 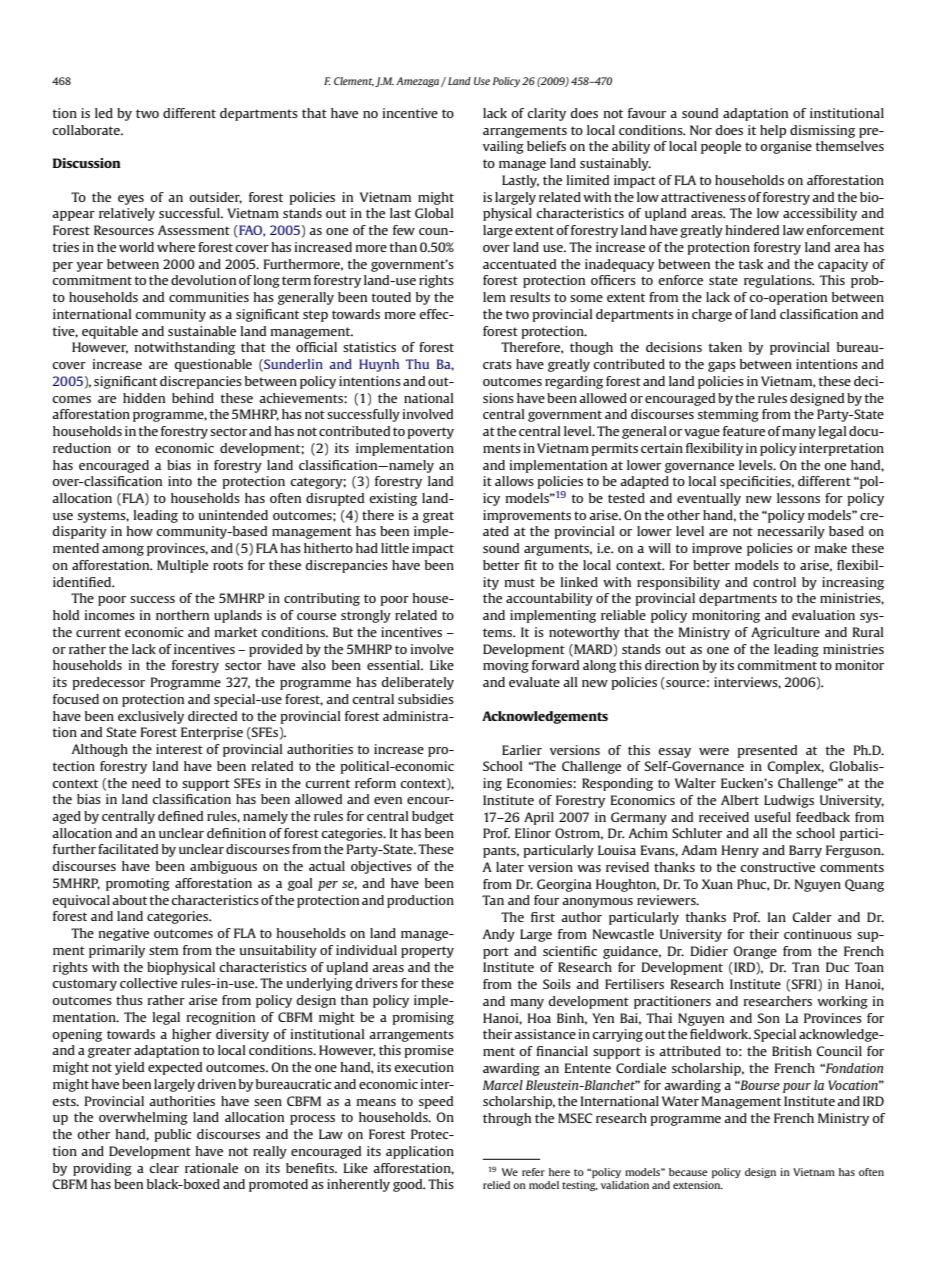 I want to click on extension, so click(x=698, y=1185).
